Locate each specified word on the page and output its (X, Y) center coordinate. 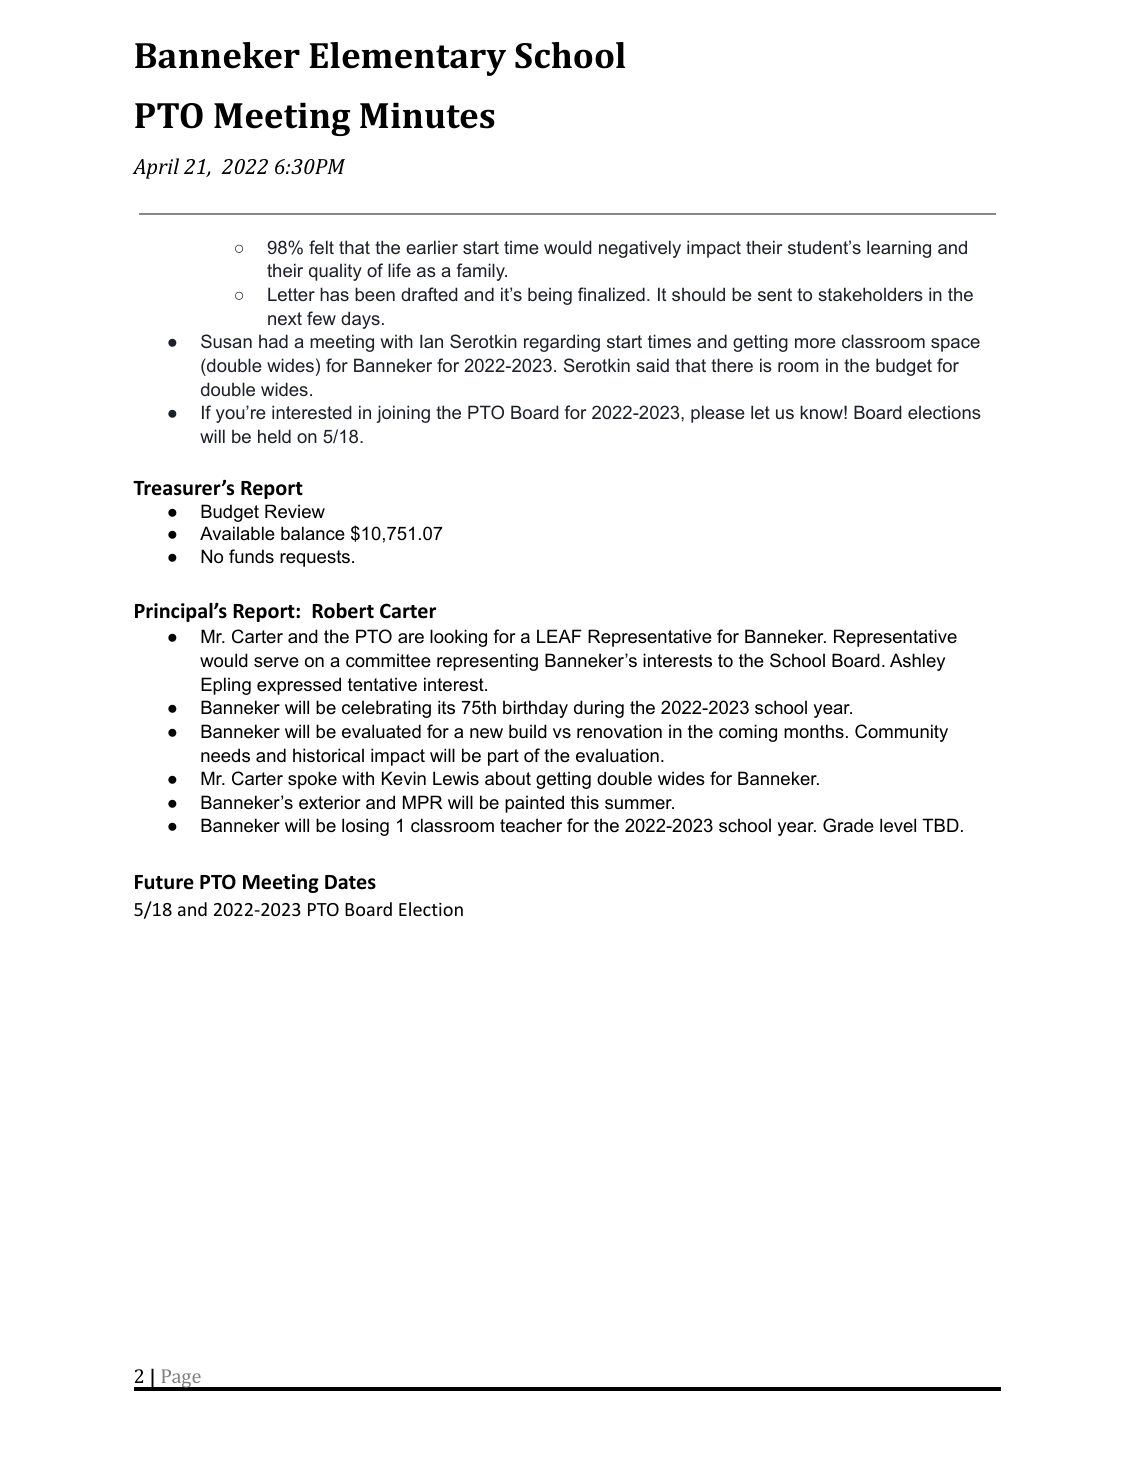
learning (899, 249)
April (155, 168)
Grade (848, 825)
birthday (535, 709)
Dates (350, 882)
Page (181, 1379)
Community (901, 733)
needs (225, 755)
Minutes (427, 116)
